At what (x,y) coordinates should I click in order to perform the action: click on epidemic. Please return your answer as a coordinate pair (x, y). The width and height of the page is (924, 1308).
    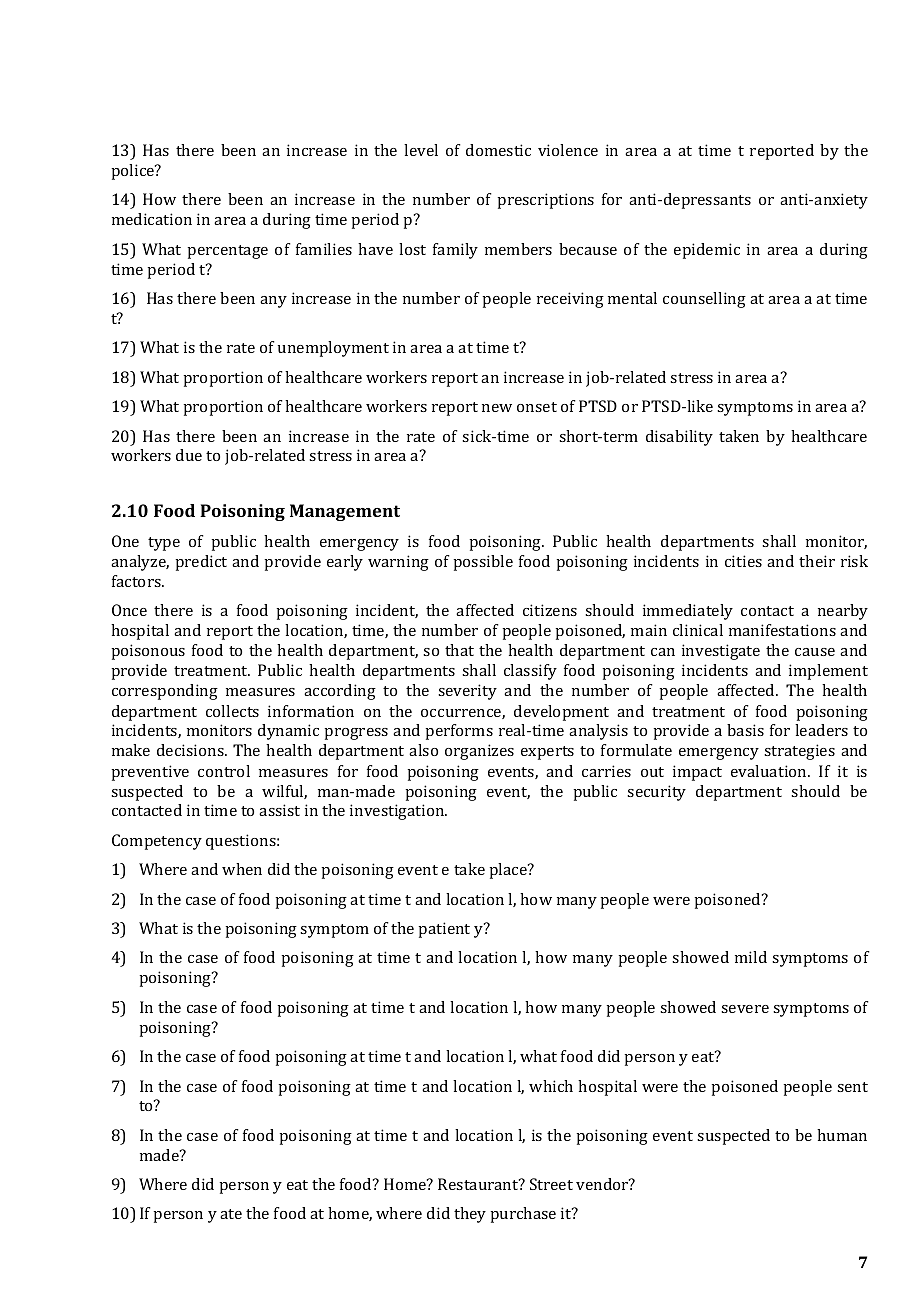
    Looking at the image, I should click on (707, 251).
